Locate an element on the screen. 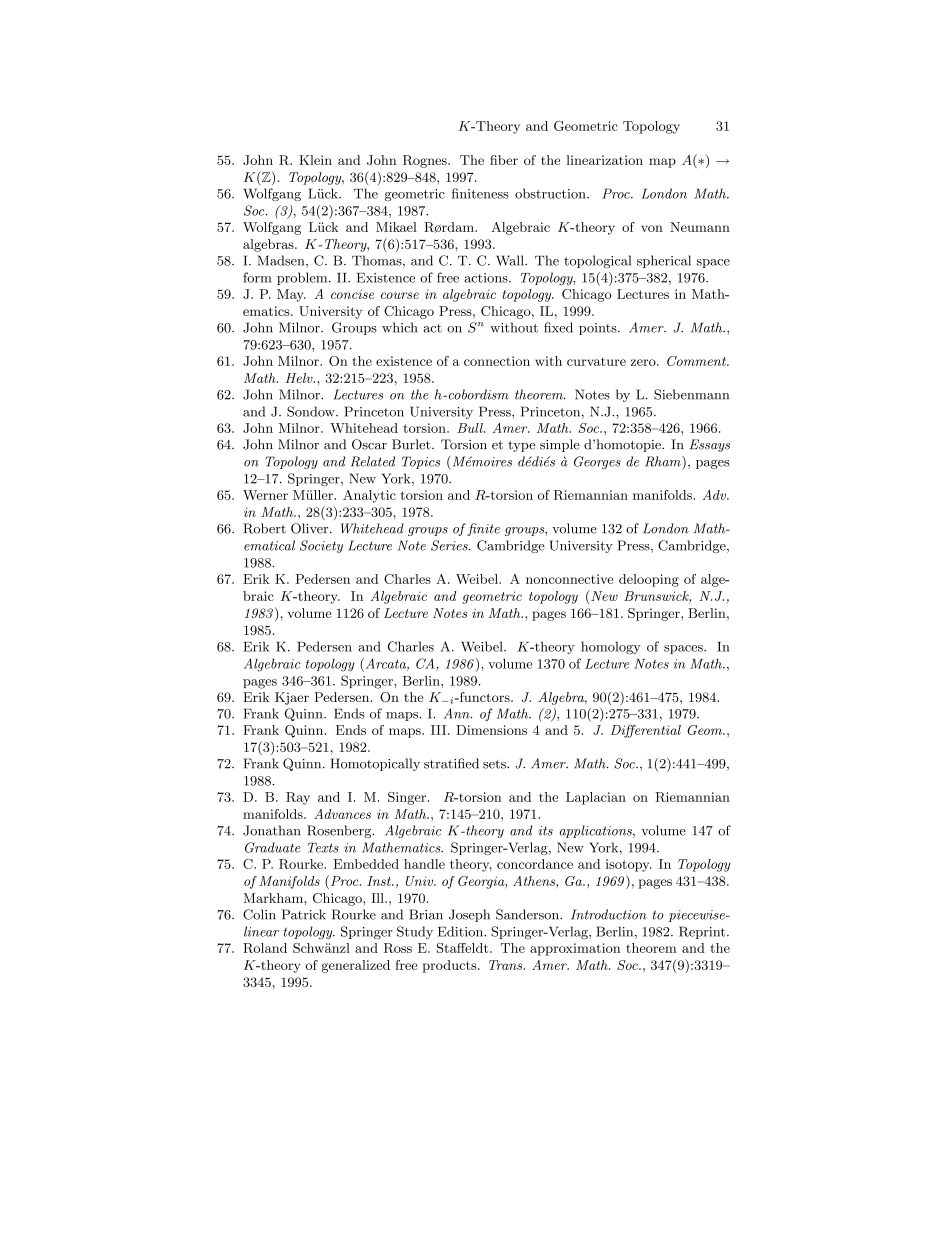 The image size is (952, 1233). Series is located at coordinates (450, 545).
